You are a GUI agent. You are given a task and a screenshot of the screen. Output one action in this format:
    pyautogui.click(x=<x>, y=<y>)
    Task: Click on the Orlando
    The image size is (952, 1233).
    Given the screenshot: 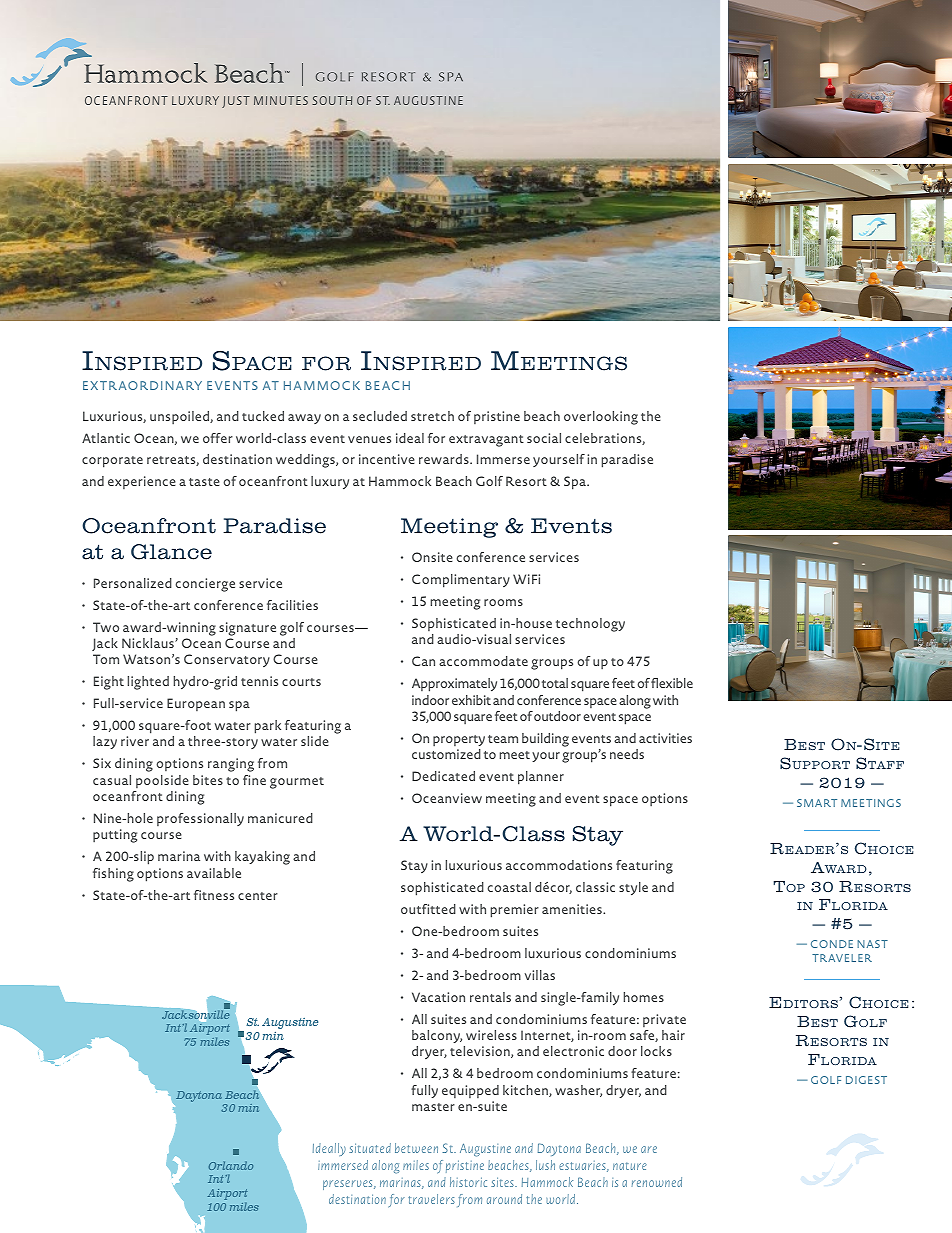 What is the action you would take?
    pyautogui.click(x=231, y=1165)
